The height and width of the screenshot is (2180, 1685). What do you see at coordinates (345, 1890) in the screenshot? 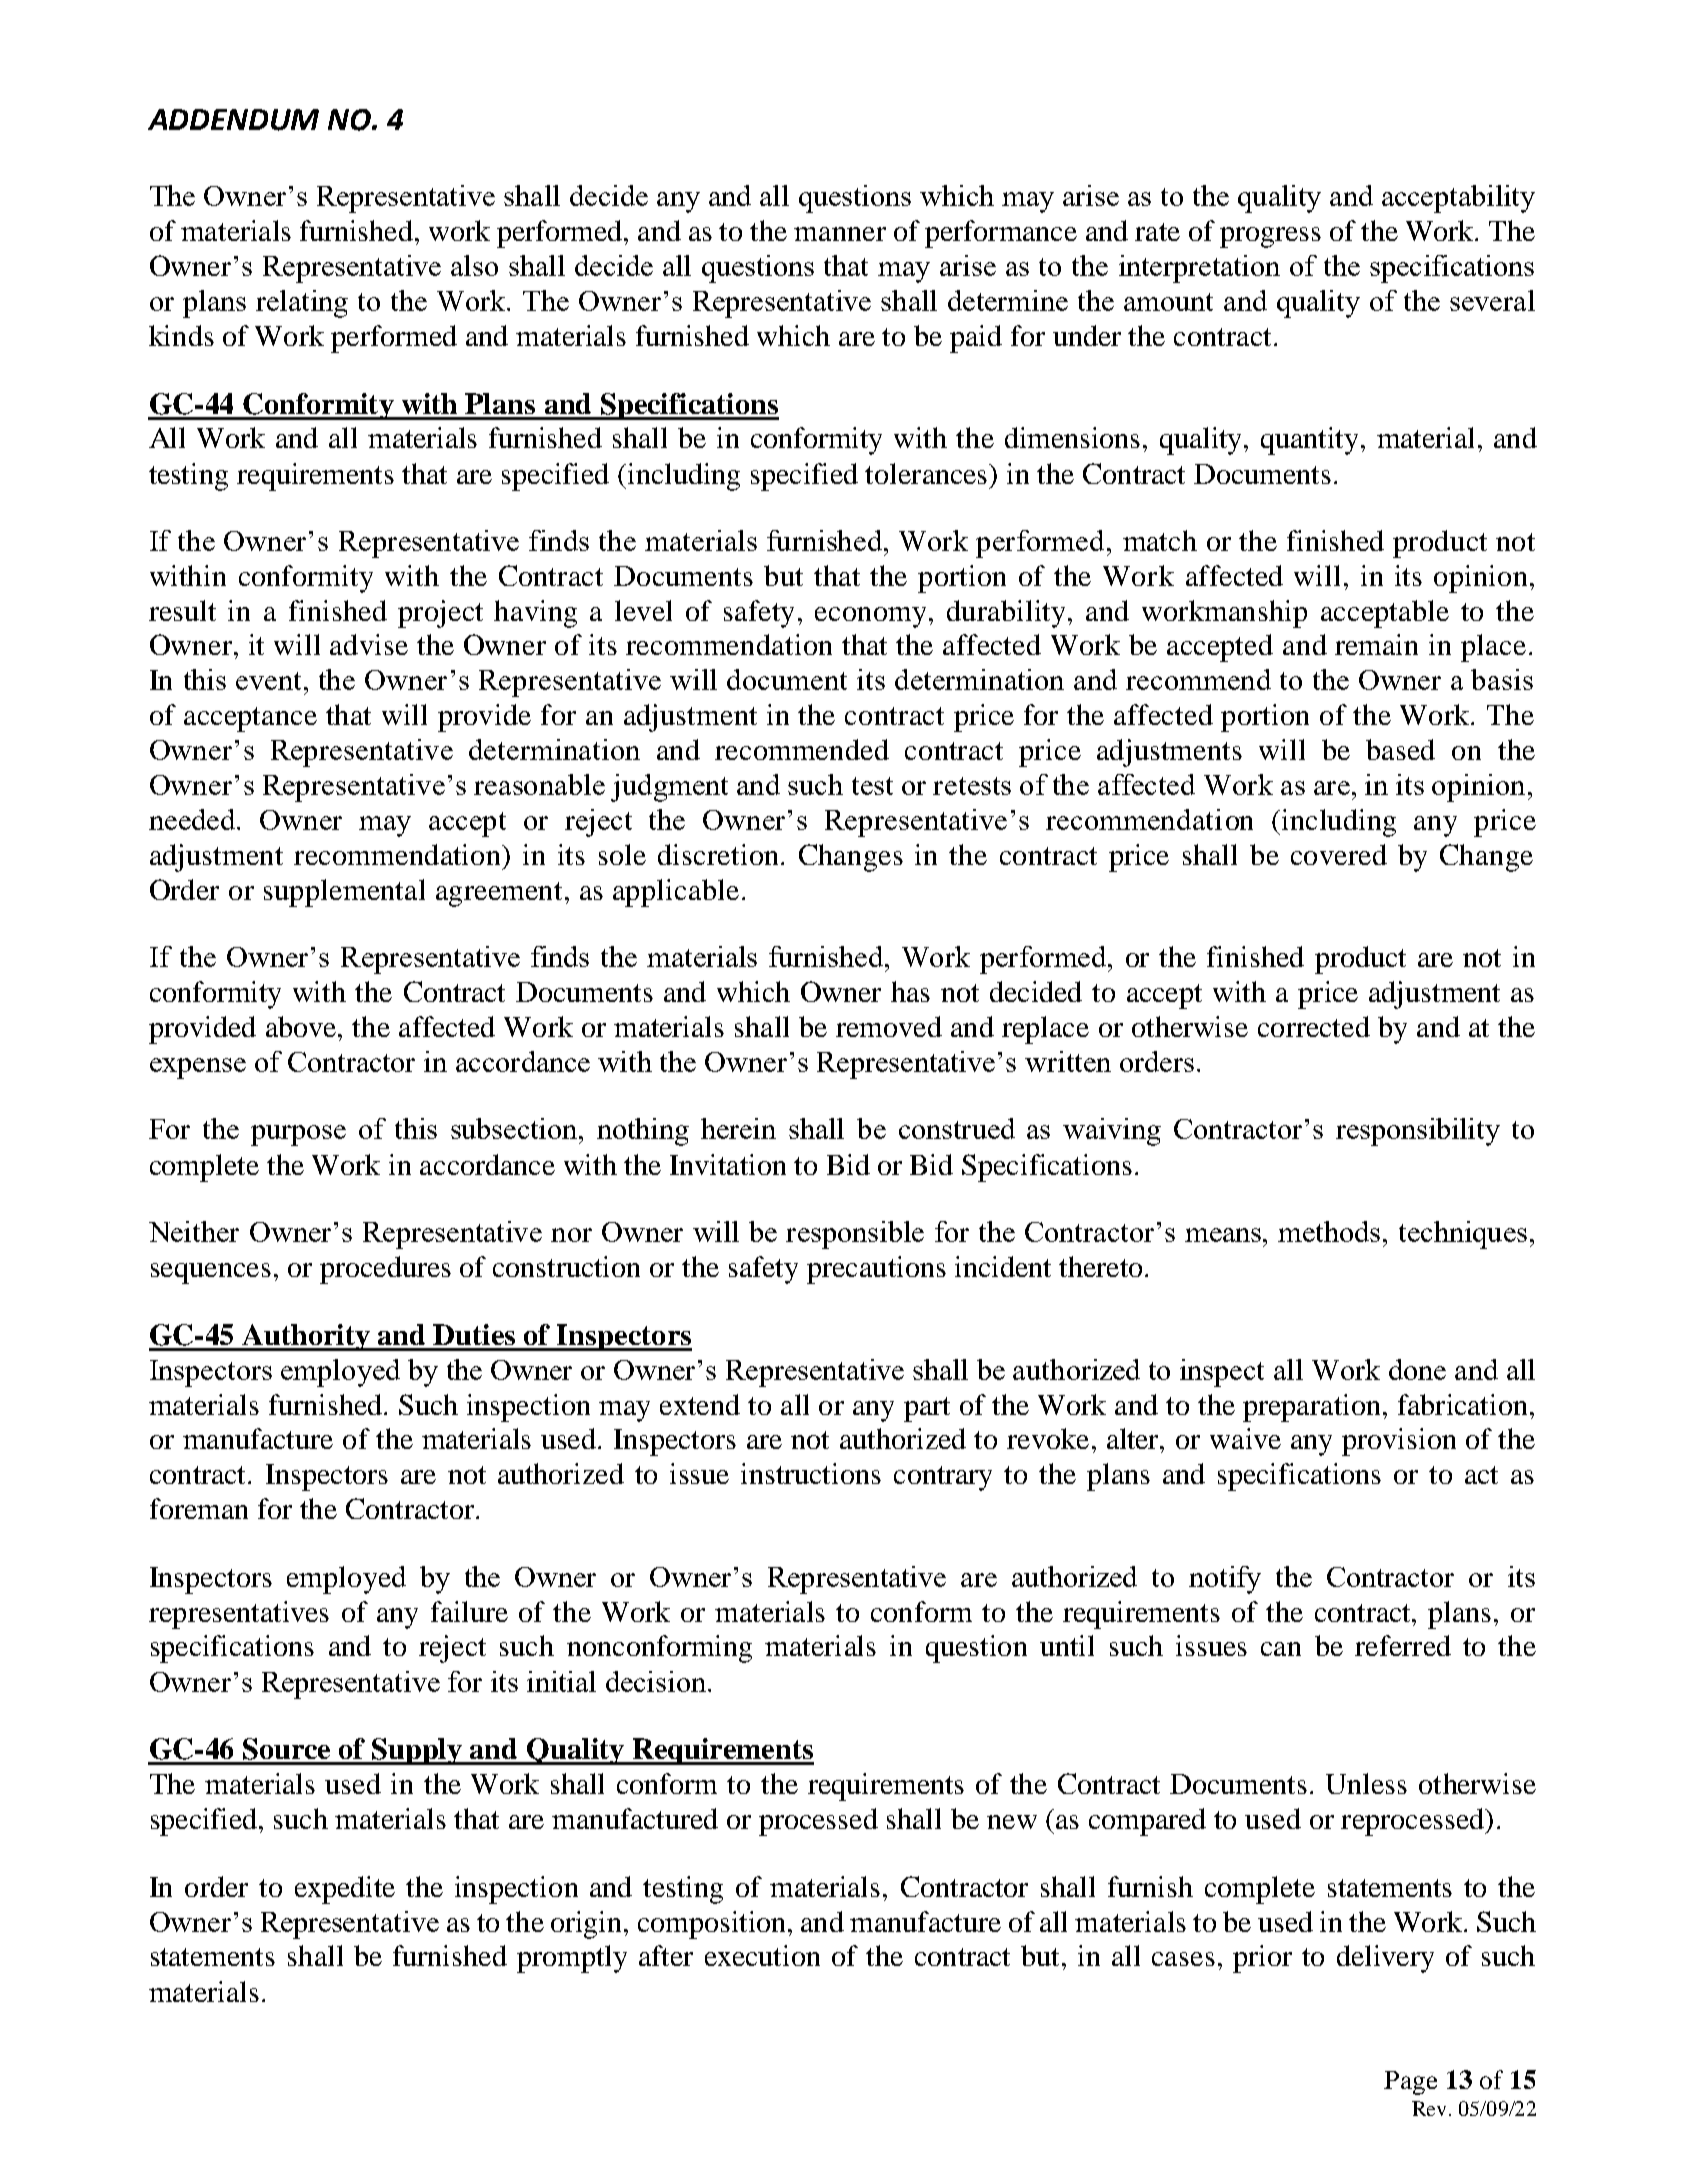
I see `expedite` at bounding box center [345, 1890].
